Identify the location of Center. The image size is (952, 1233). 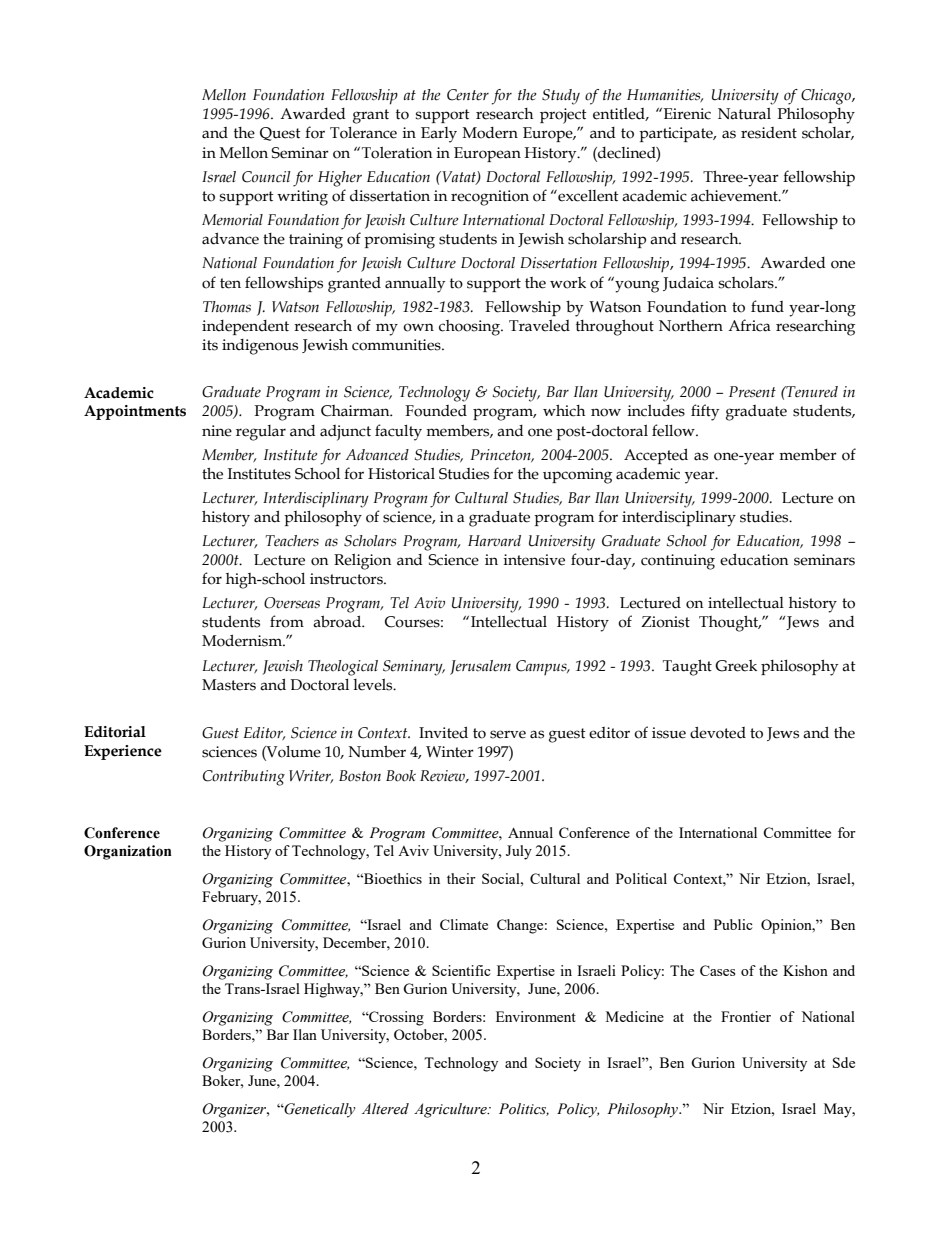
(468, 95).
